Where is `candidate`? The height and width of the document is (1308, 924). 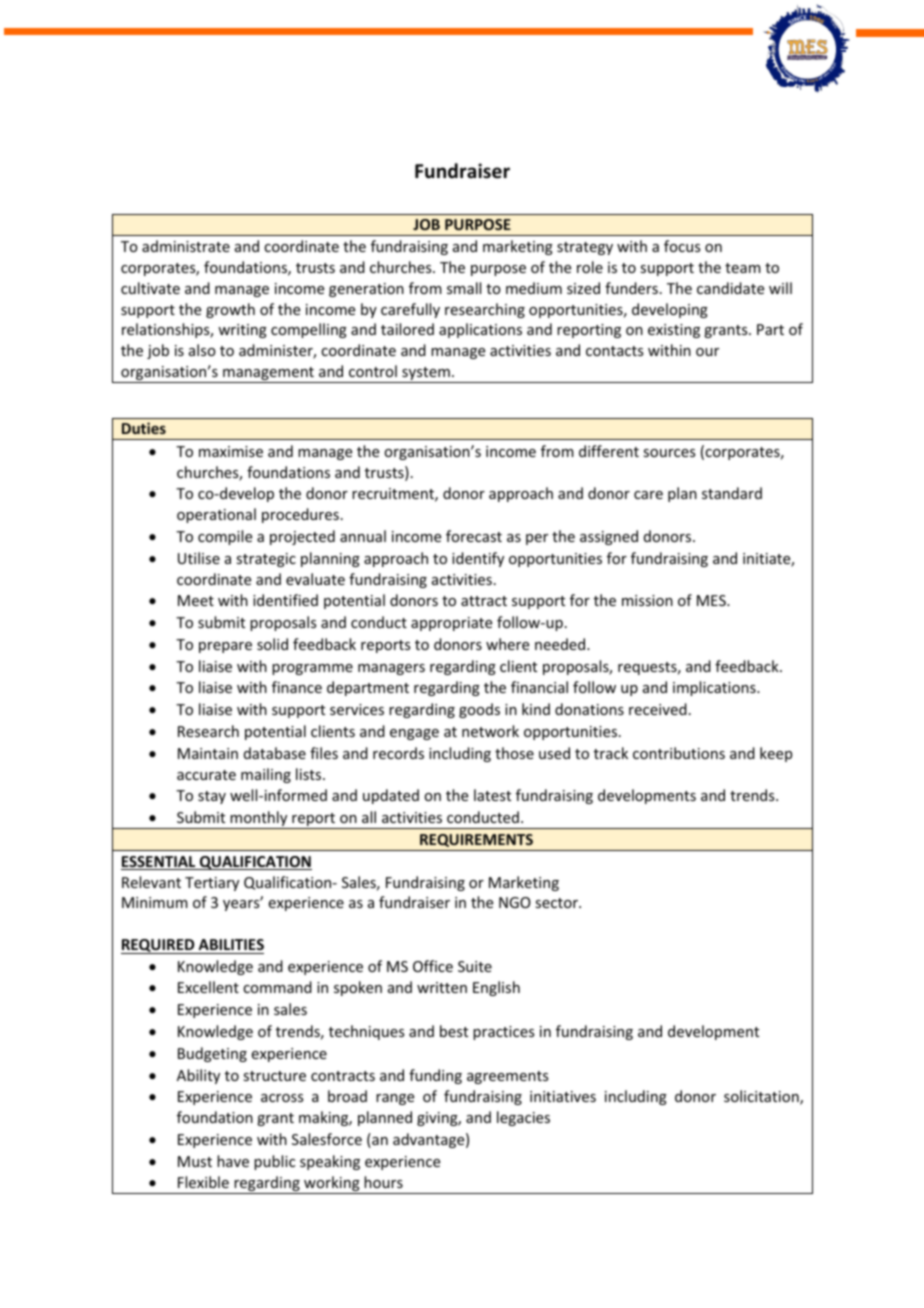 candidate is located at coordinates (730, 288).
